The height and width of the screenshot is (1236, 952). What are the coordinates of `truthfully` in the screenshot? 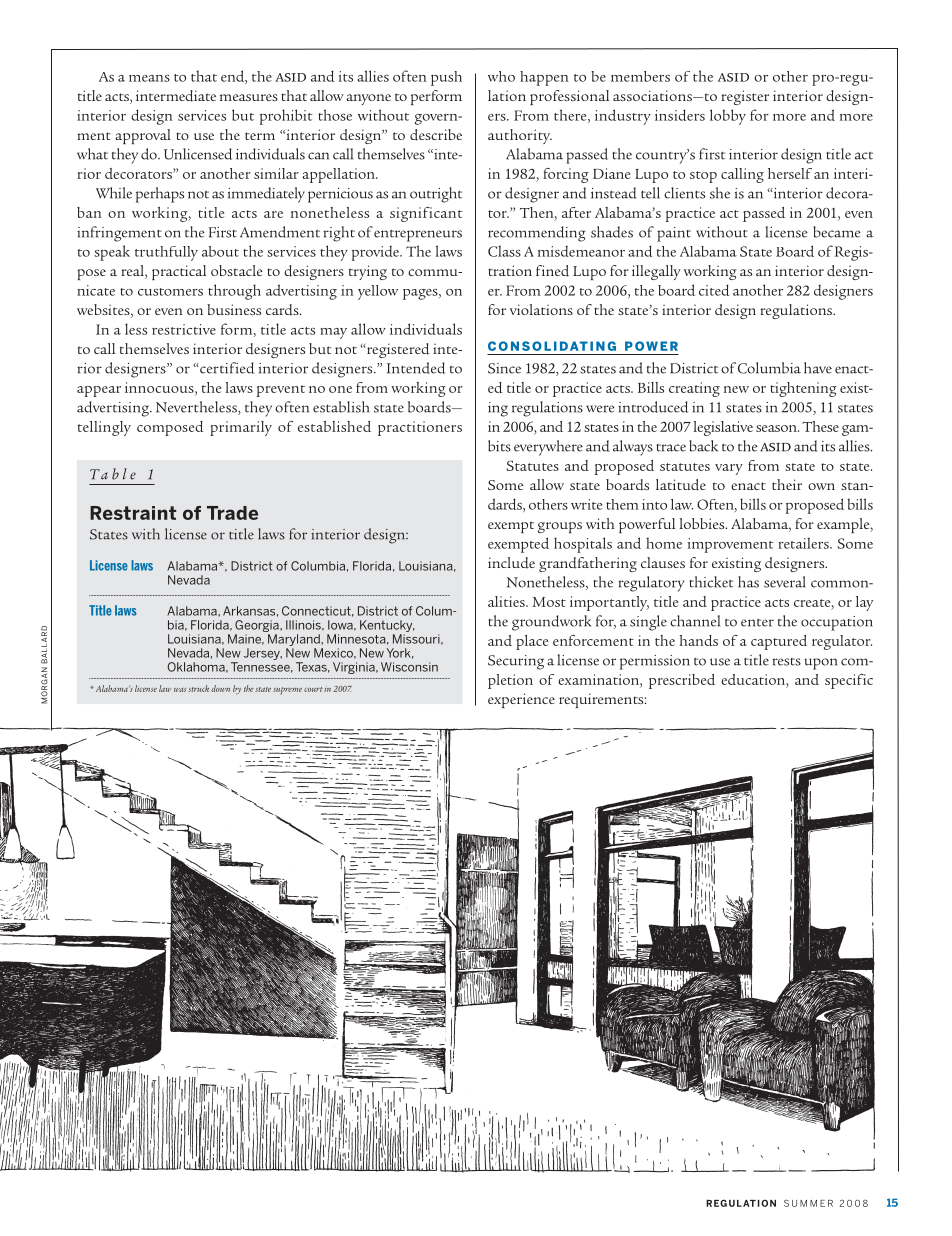 It's located at (166, 253).
